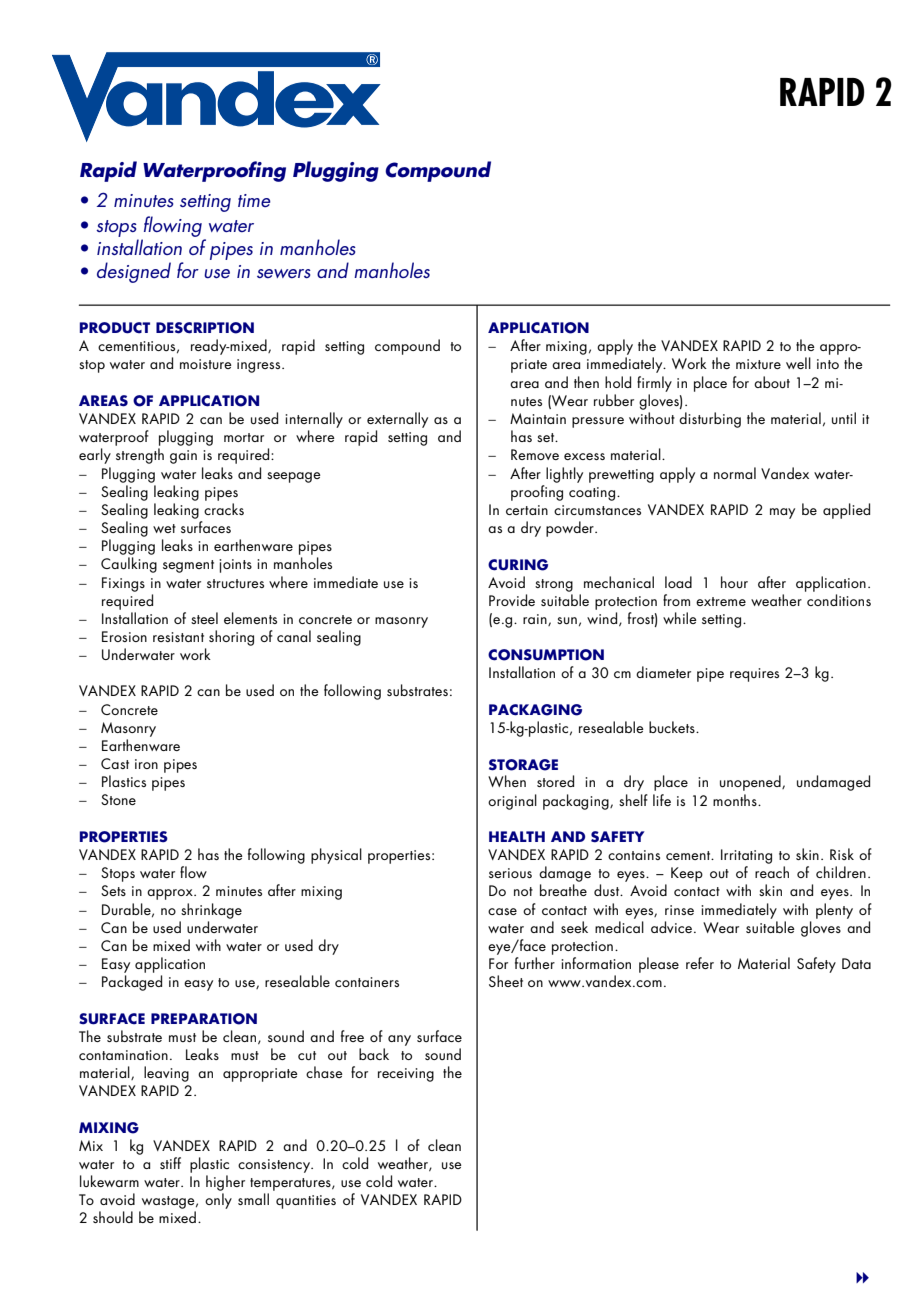 The image size is (924, 1308). I want to click on designed, so click(134, 272).
